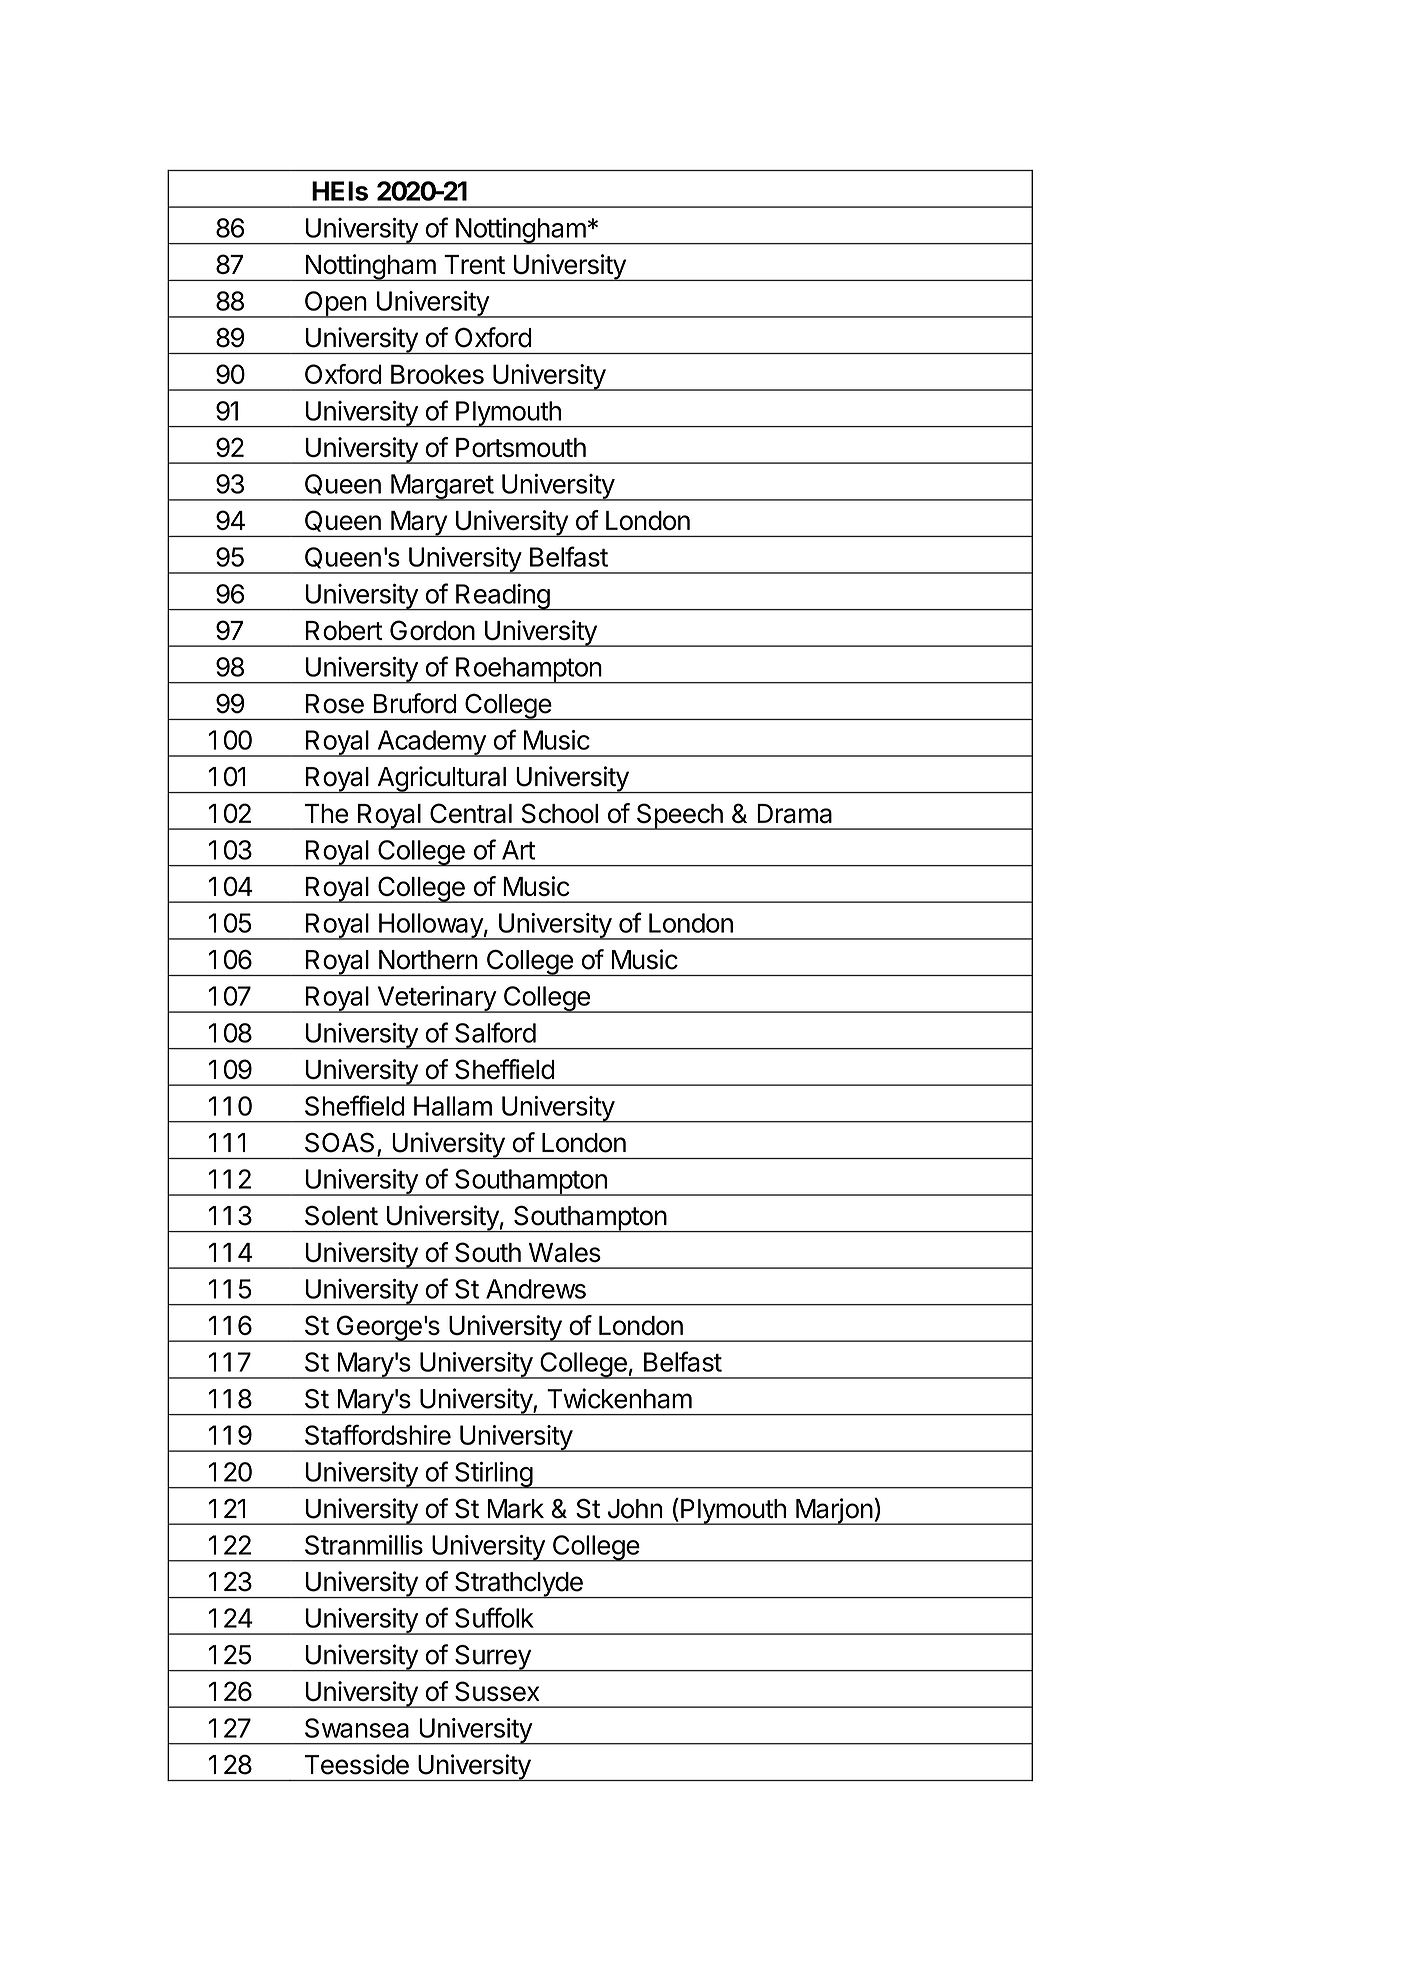 The image size is (1405, 1987). What do you see at coordinates (428, 960) in the screenshot?
I see `Northern` at bounding box center [428, 960].
